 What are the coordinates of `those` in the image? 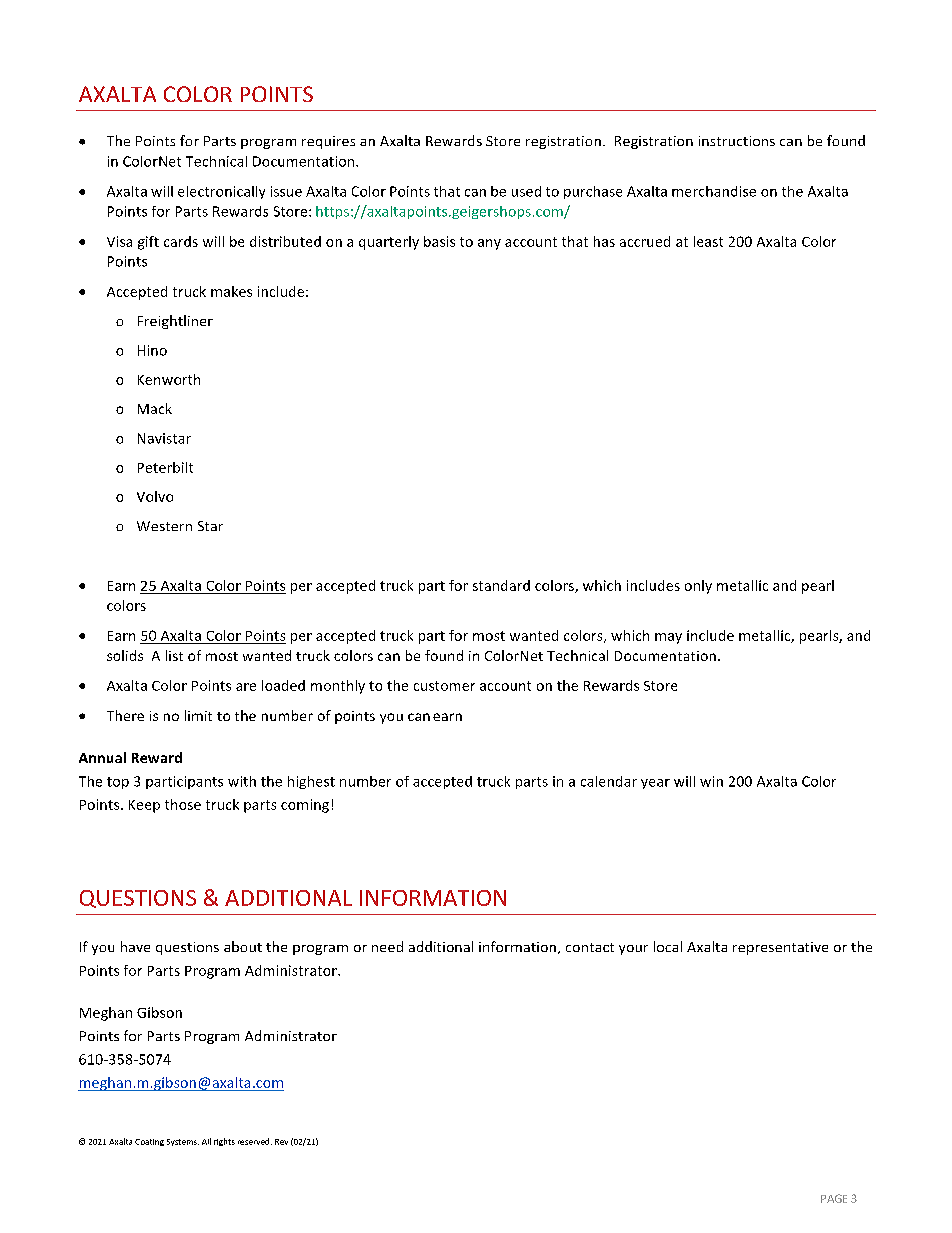 It's located at (183, 804).
